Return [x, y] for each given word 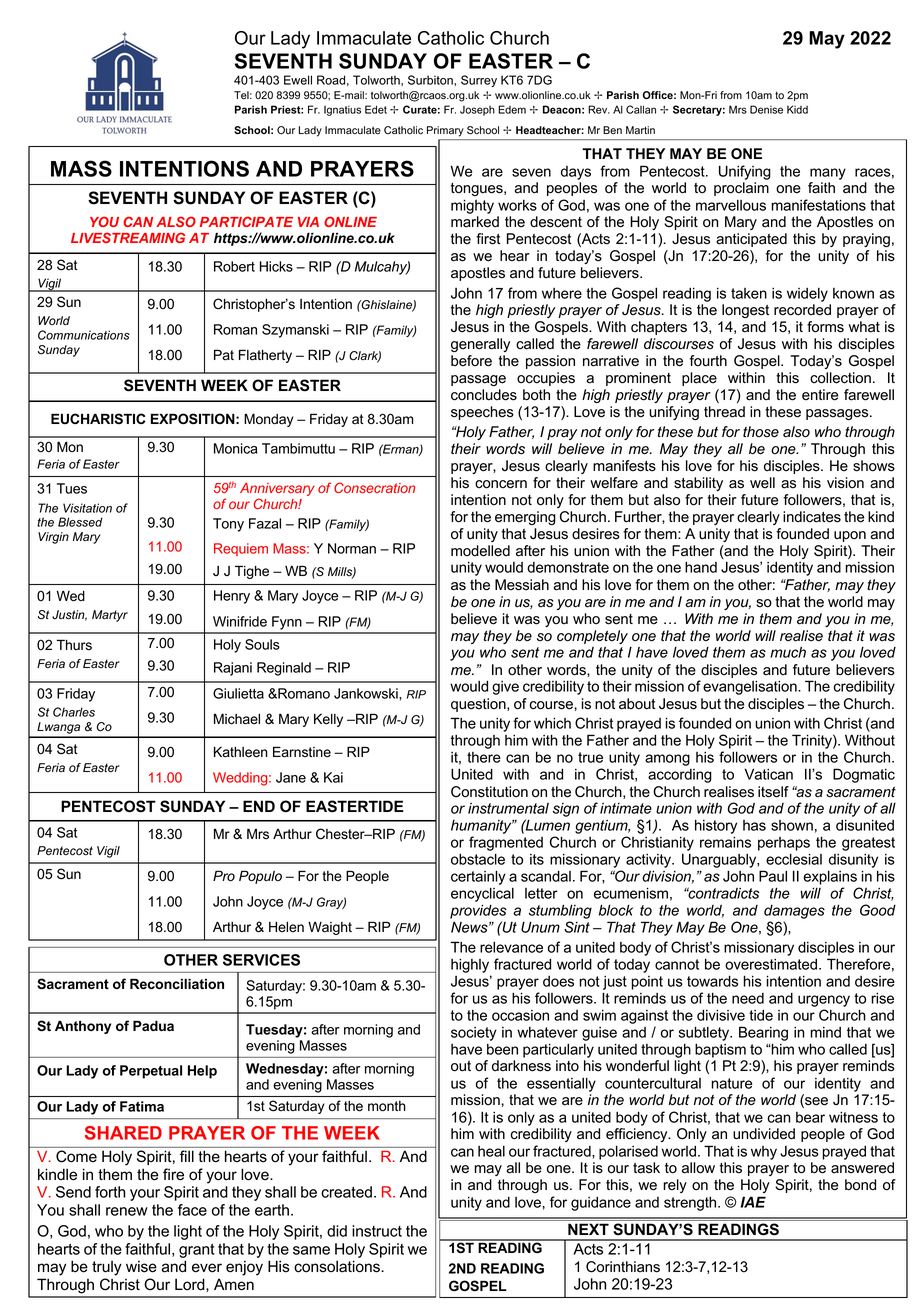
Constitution [489, 792]
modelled [480, 551]
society [474, 1034]
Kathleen [241, 752]
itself [773, 792]
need [748, 998]
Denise [766, 109]
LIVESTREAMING [128, 237]
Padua [153, 1025]
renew [127, 1211]
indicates [812, 517]
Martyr [110, 616]
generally [480, 345]
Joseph [477, 111]
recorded [802, 310]
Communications [84, 335]
